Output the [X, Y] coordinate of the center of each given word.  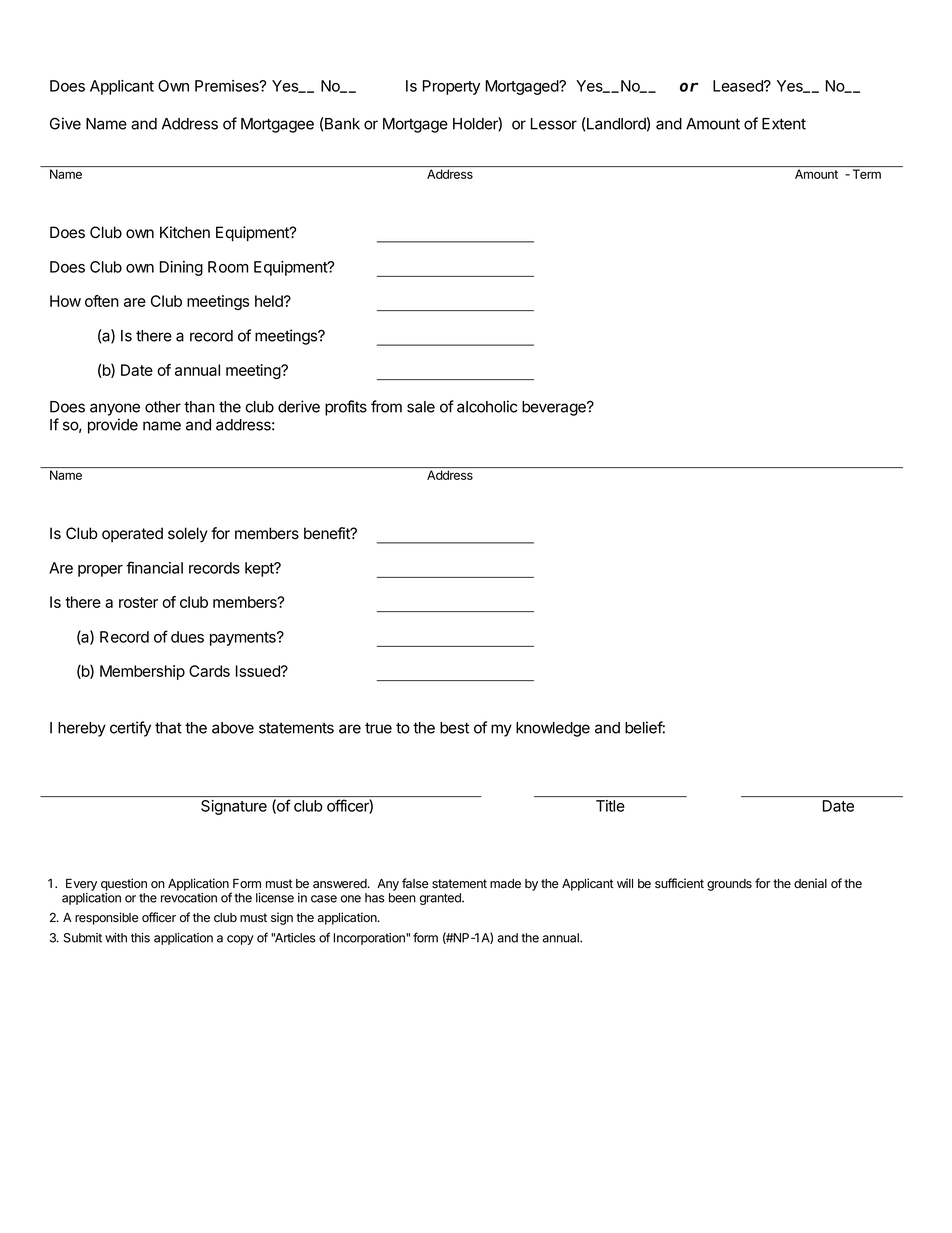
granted [441, 899]
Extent [784, 124]
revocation [189, 898]
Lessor [554, 124]
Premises [228, 86]
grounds [729, 885]
